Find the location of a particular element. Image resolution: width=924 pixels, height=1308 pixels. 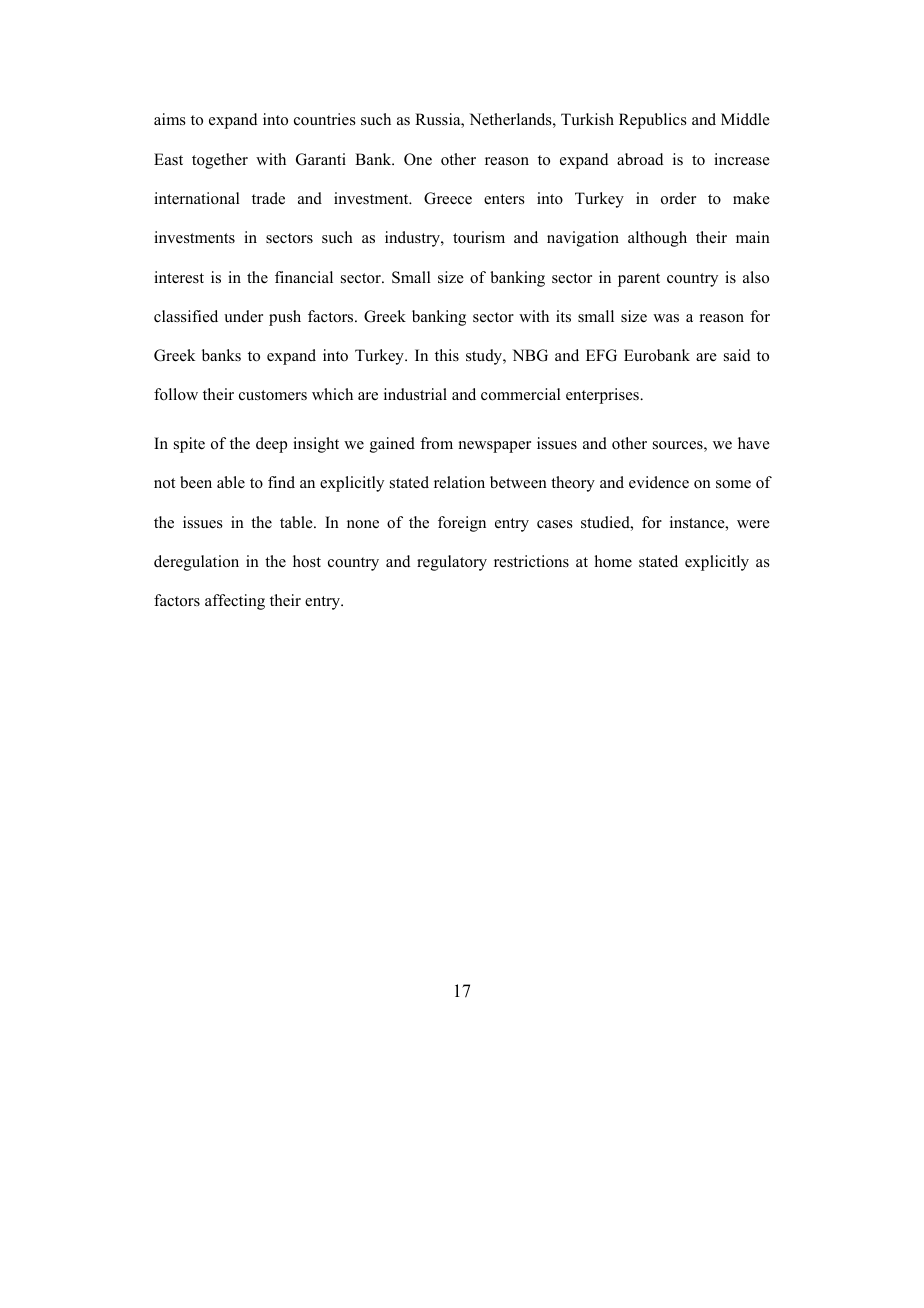

affecting is located at coordinates (235, 602).
